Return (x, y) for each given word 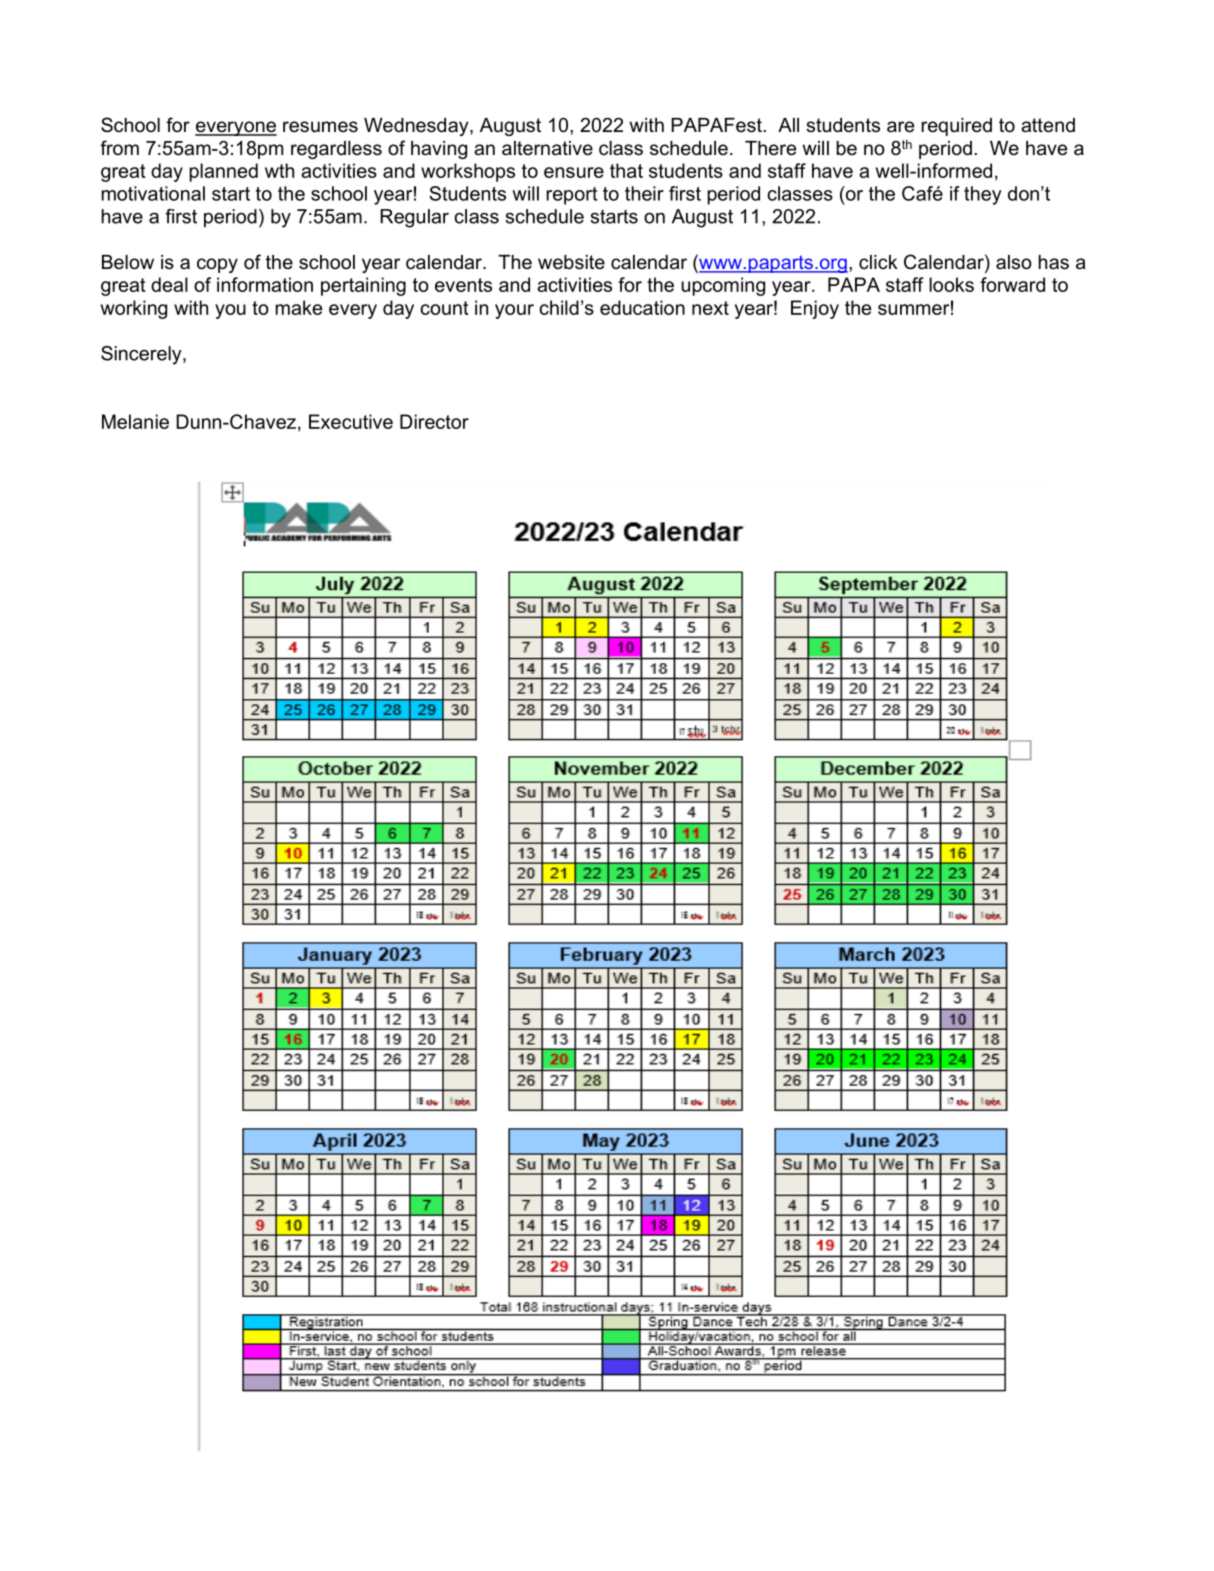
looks (951, 284)
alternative (547, 148)
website (571, 262)
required (956, 127)
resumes (320, 127)
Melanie (135, 421)
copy (217, 265)
